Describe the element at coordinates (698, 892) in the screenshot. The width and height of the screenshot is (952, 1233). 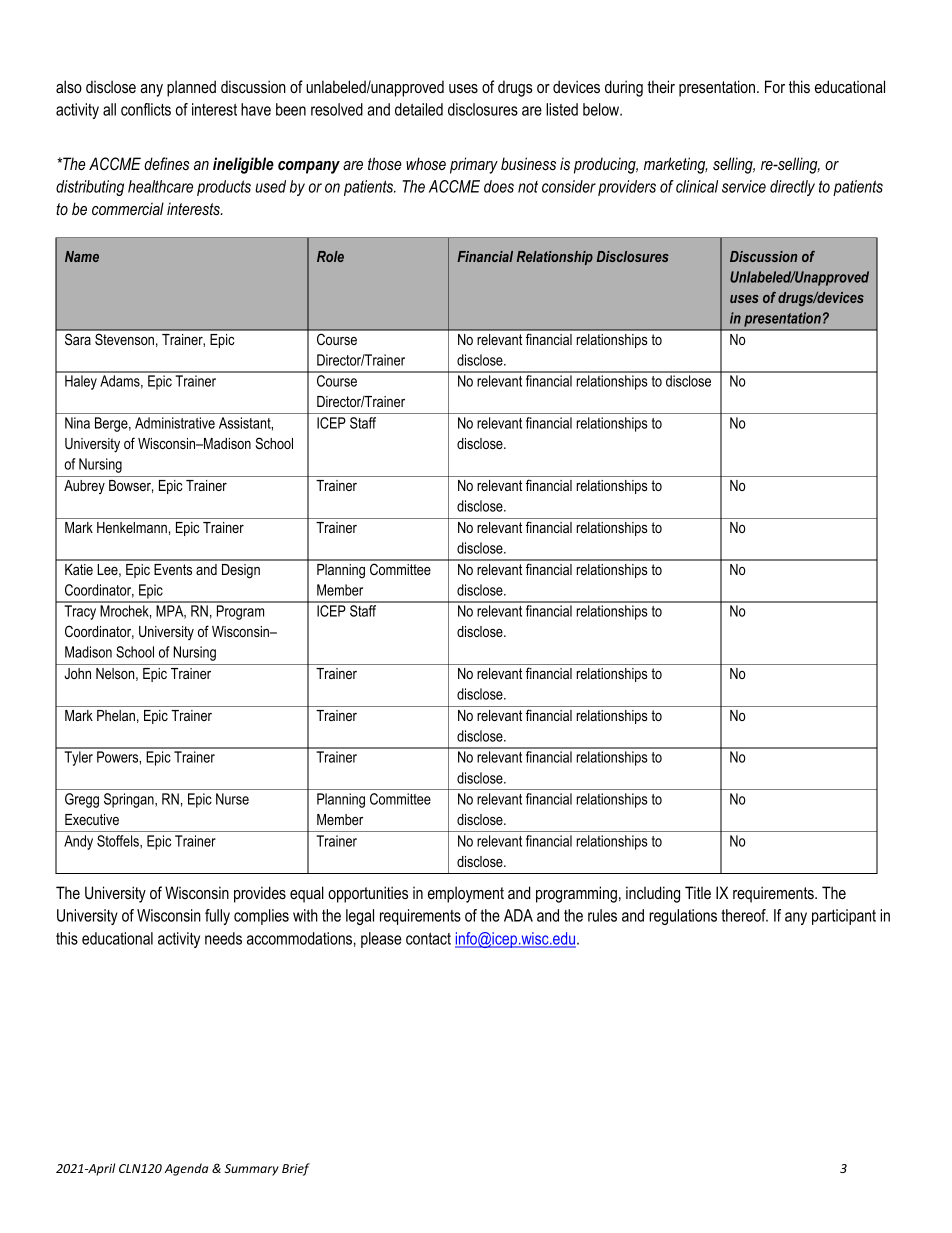
I see `Title` at that location.
